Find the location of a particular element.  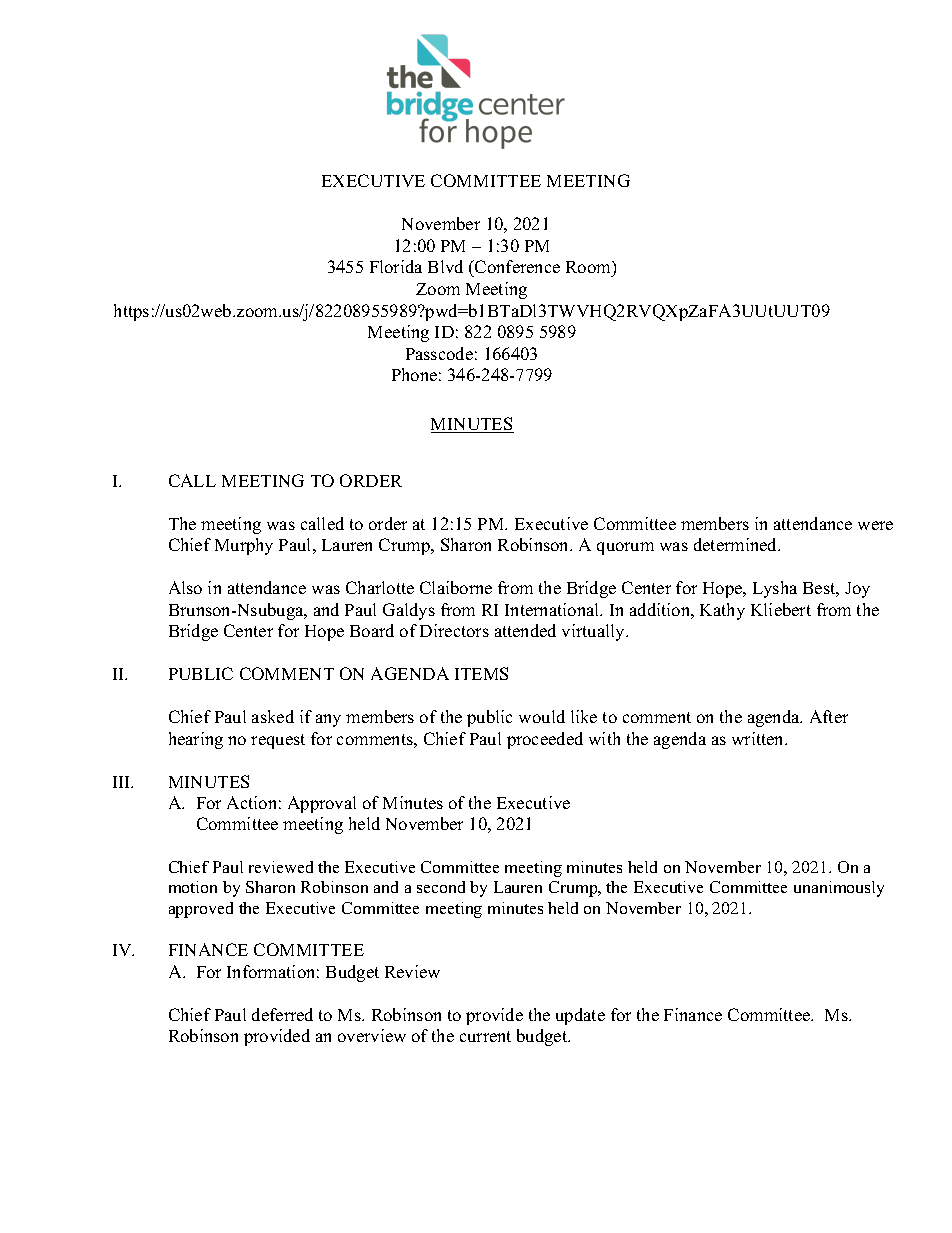

Also is located at coordinates (185, 587).
